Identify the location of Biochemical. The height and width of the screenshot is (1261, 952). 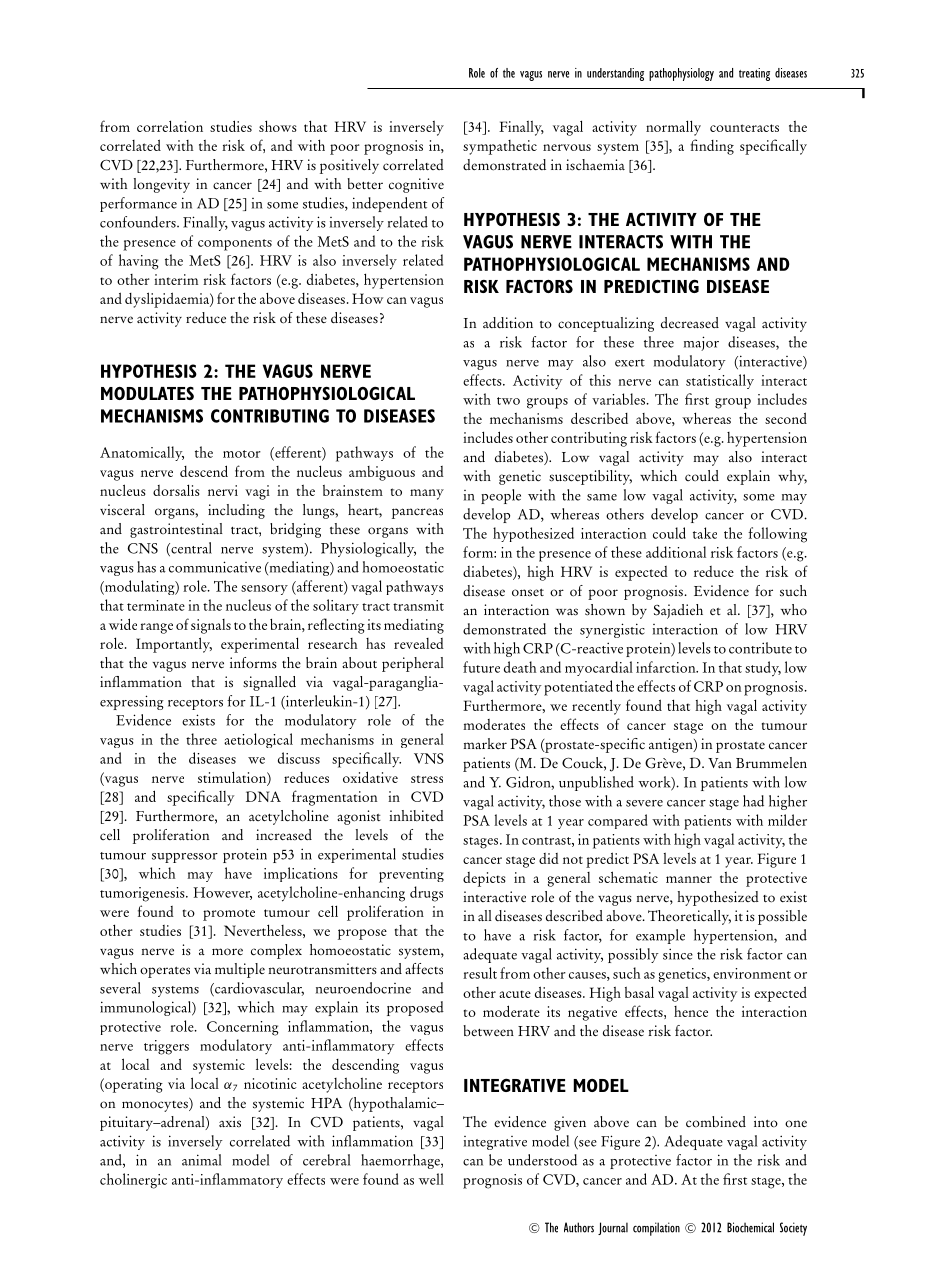
(750, 1227).
